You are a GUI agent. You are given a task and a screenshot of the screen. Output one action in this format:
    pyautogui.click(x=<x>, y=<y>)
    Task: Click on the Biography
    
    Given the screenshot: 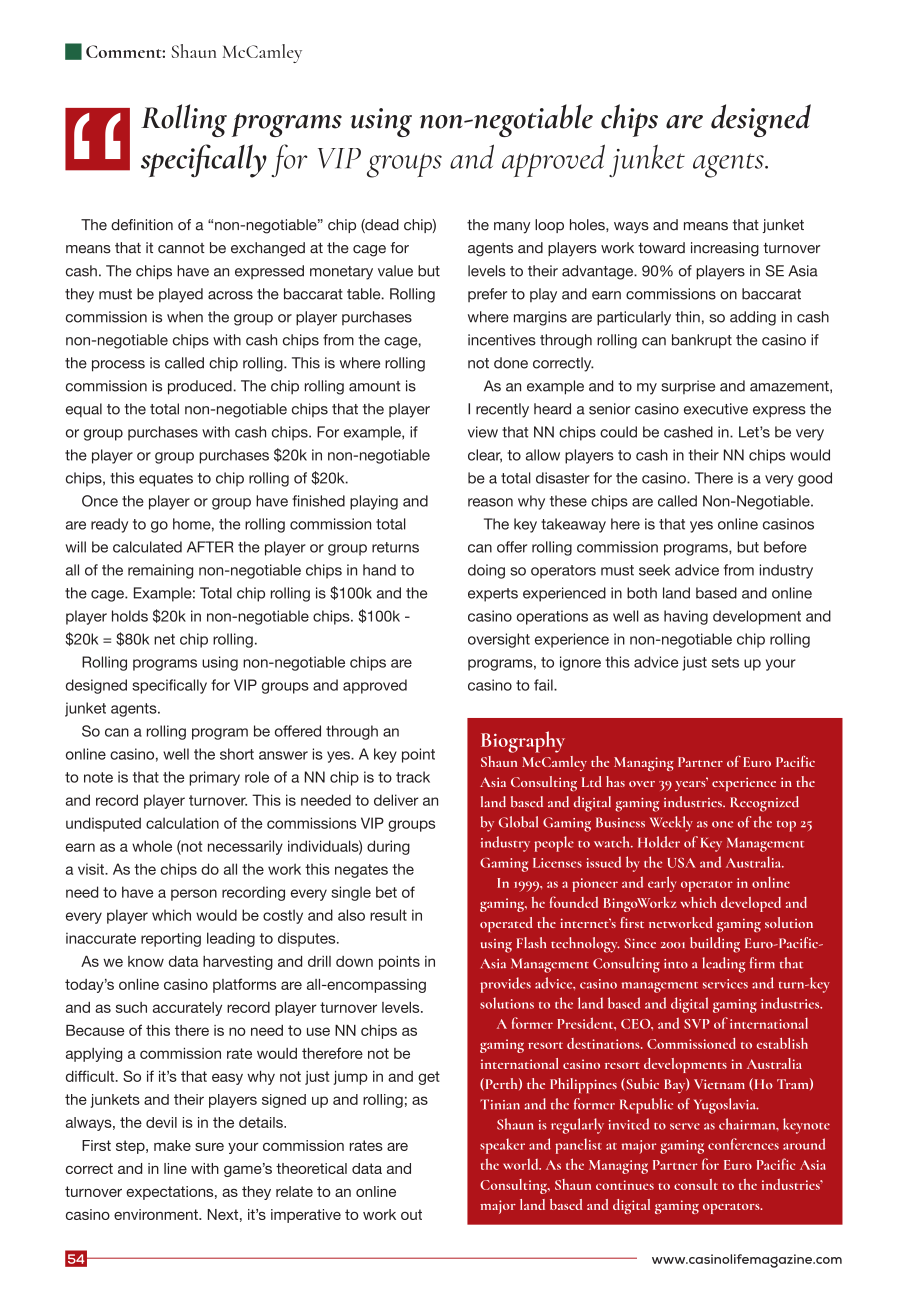 What is the action you would take?
    pyautogui.click(x=523, y=742)
